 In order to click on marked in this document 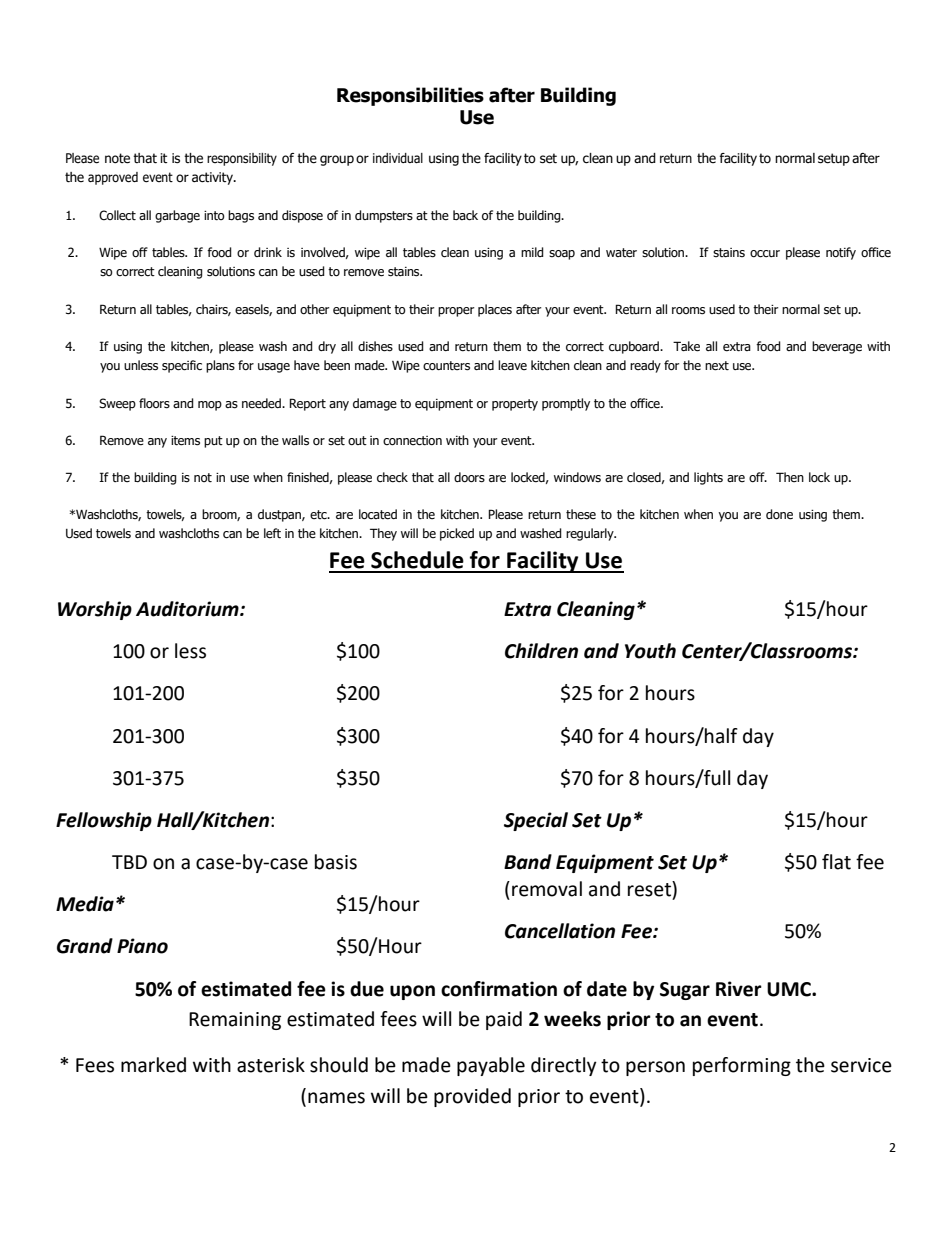, I will do `click(153, 1065)`.
